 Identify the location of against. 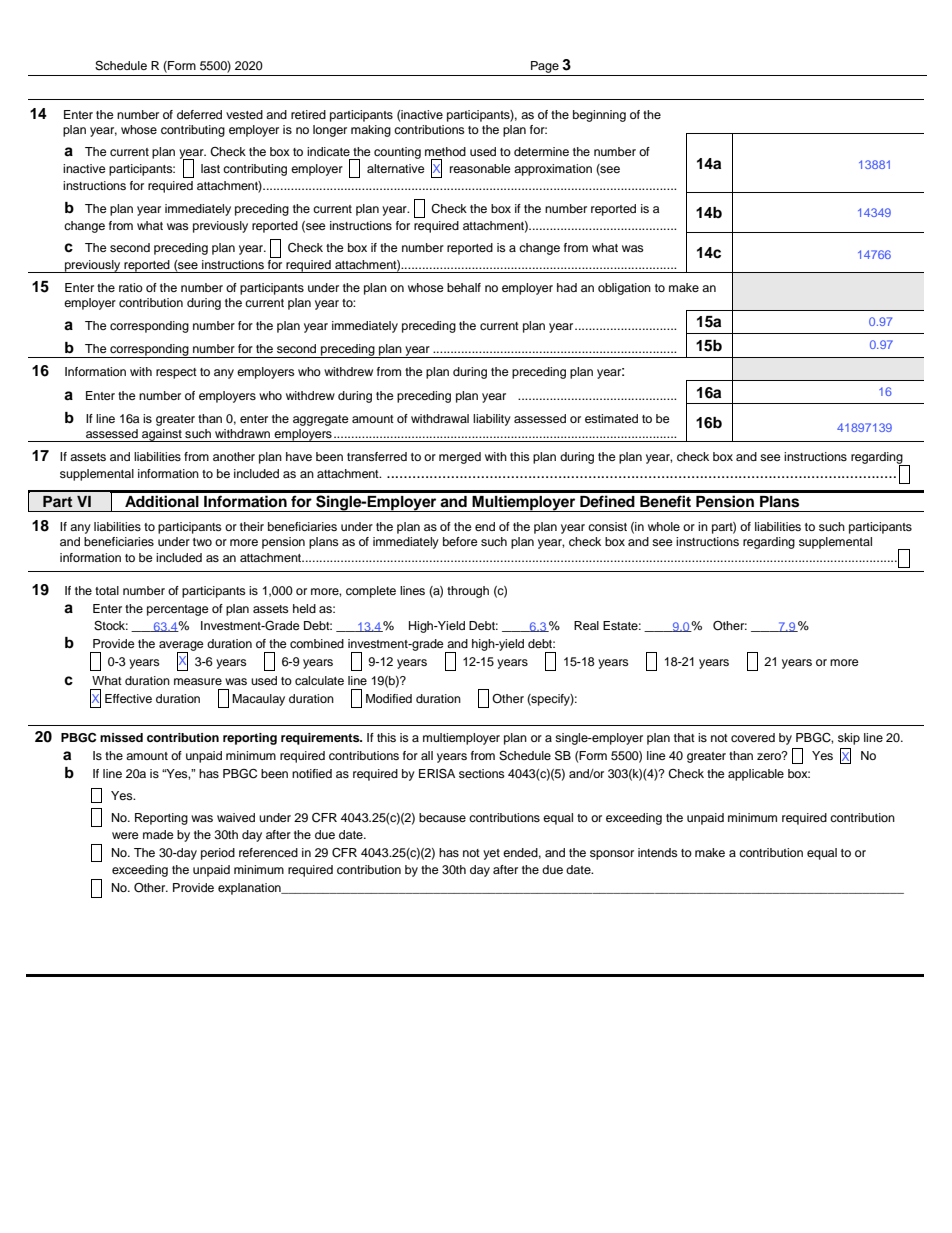
(162, 435).
